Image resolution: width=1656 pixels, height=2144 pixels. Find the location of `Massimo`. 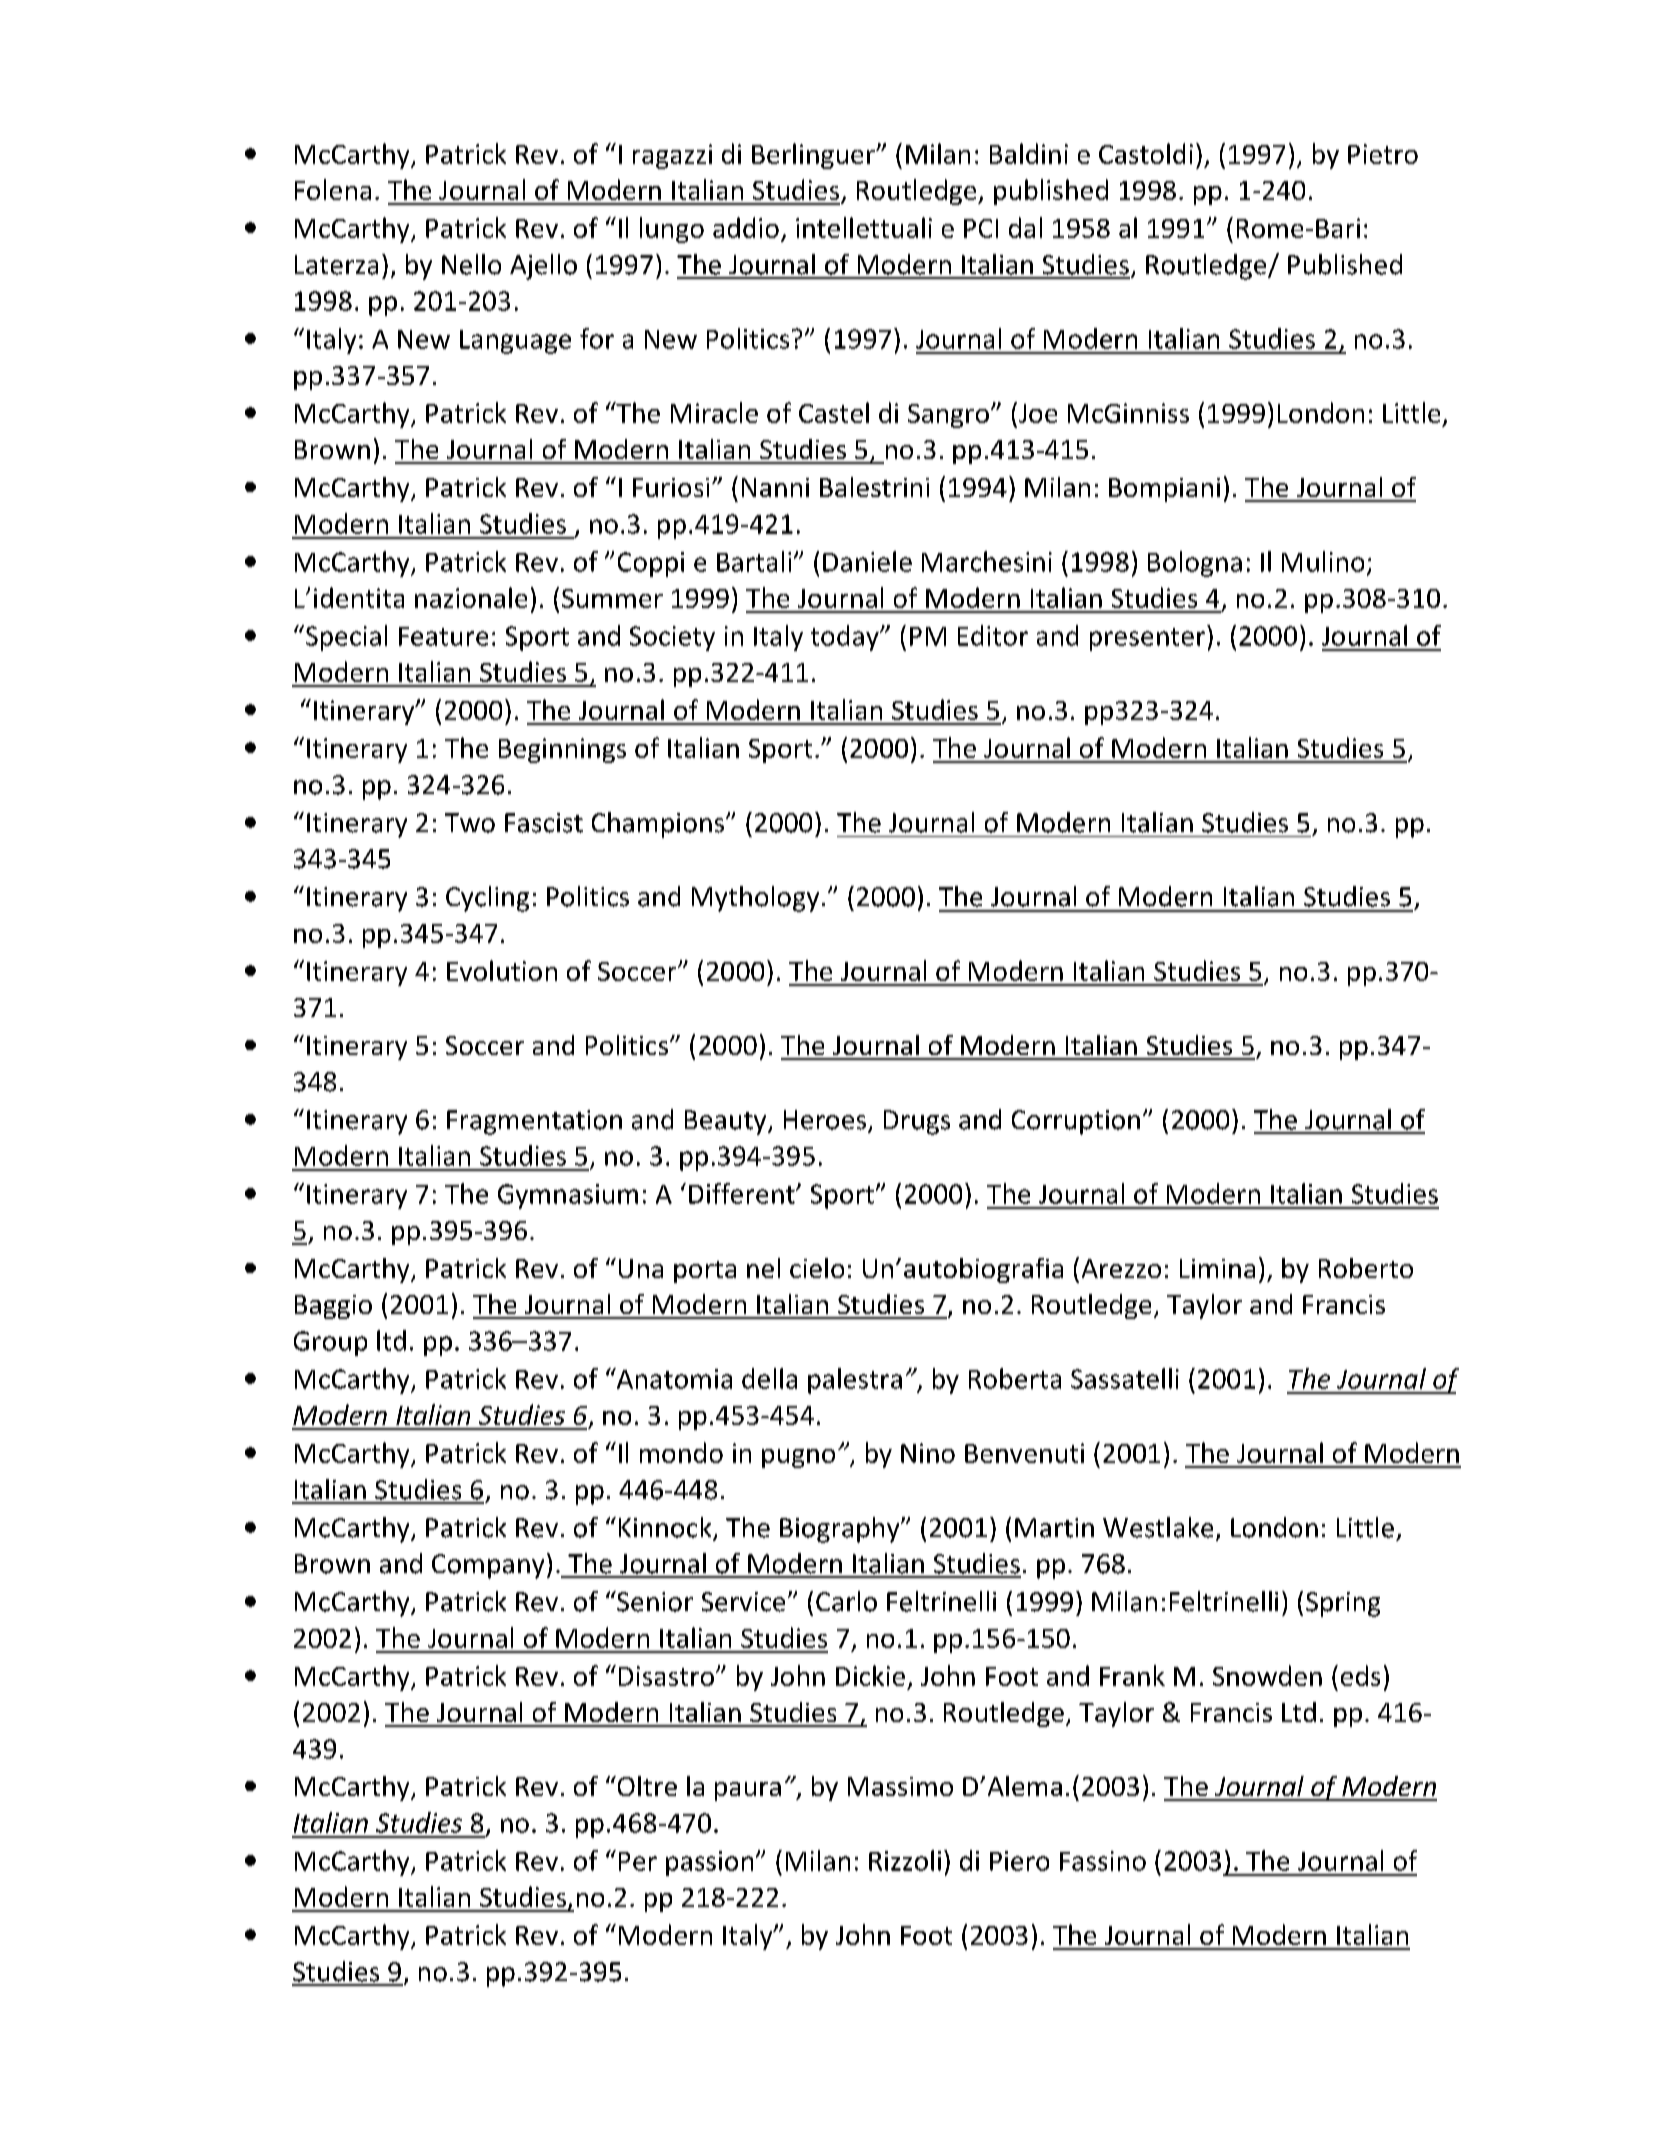

Massimo is located at coordinates (900, 1786).
